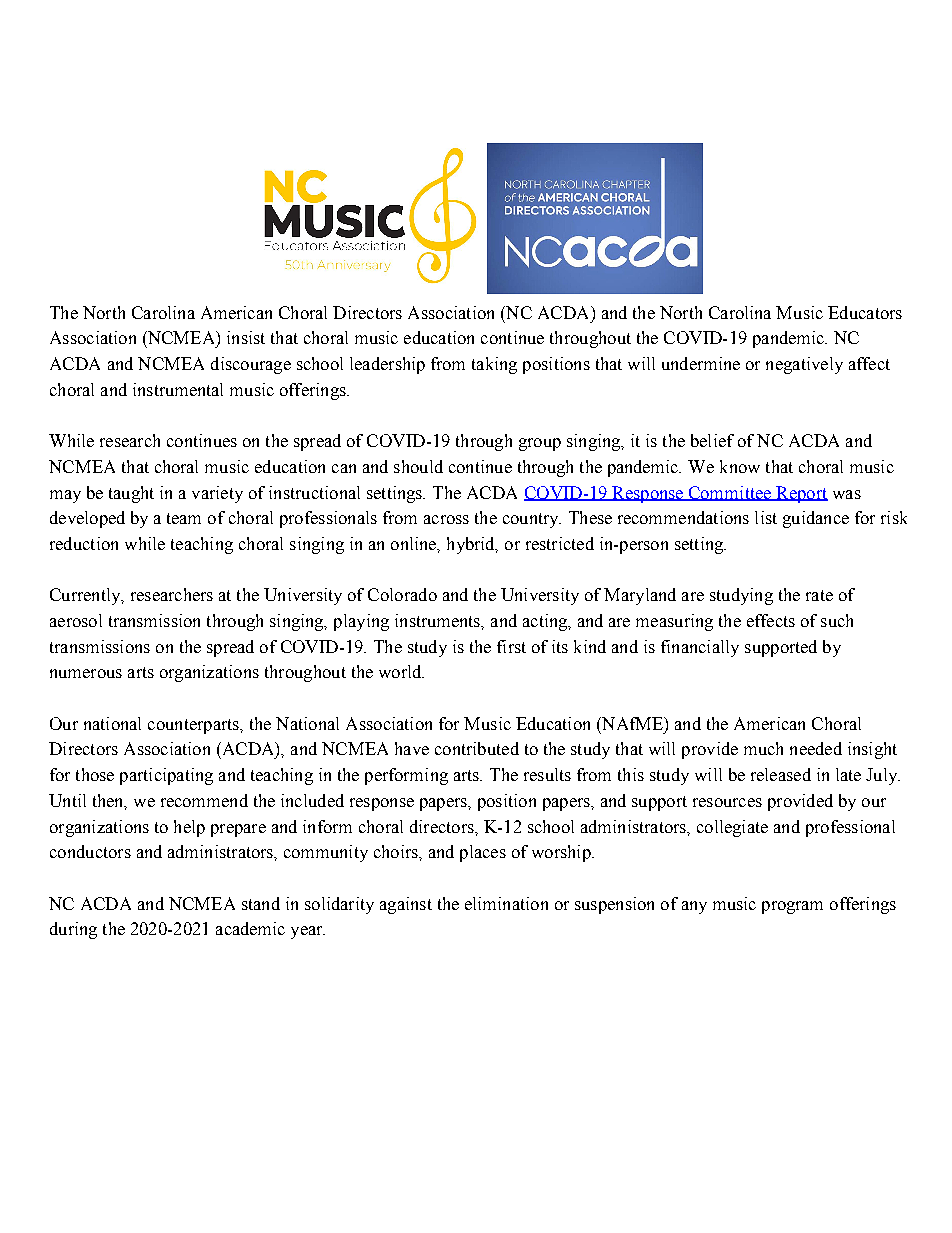  Describe the element at coordinates (792, 907) in the image. I see `program` at that location.
